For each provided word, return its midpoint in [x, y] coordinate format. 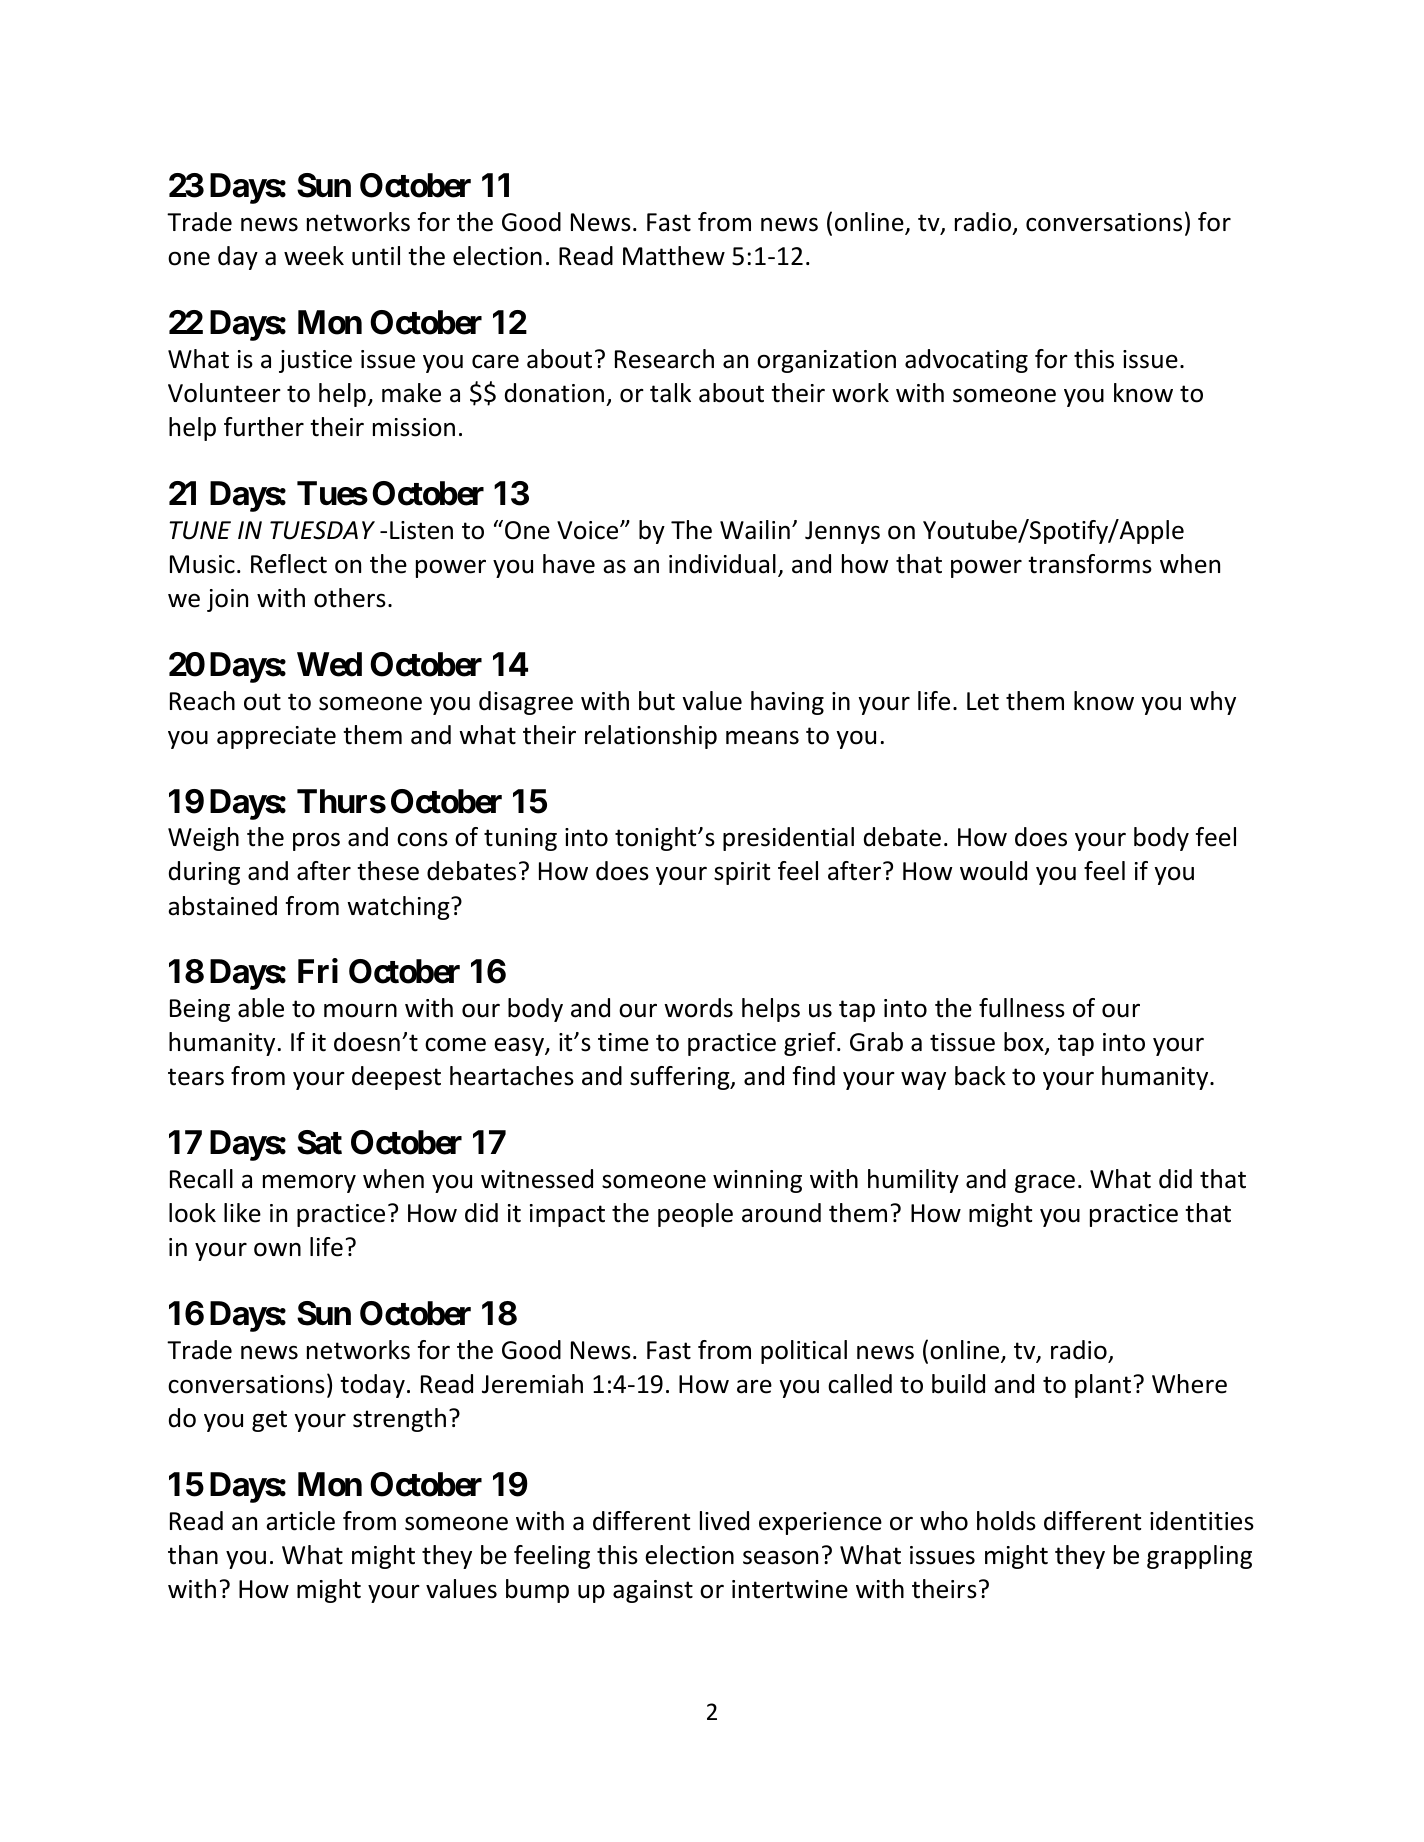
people [695, 1215]
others [350, 598]
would [993, 871]
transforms [1090, 564]
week [314, 256]
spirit [742, 873]
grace [1045, 1183]
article [300, 1521]
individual [722, 564]
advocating [966, 361]
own [277, 1249]
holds [1006, 1521]
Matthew [674, 256]
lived [724, 1521]
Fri [318, 971]
